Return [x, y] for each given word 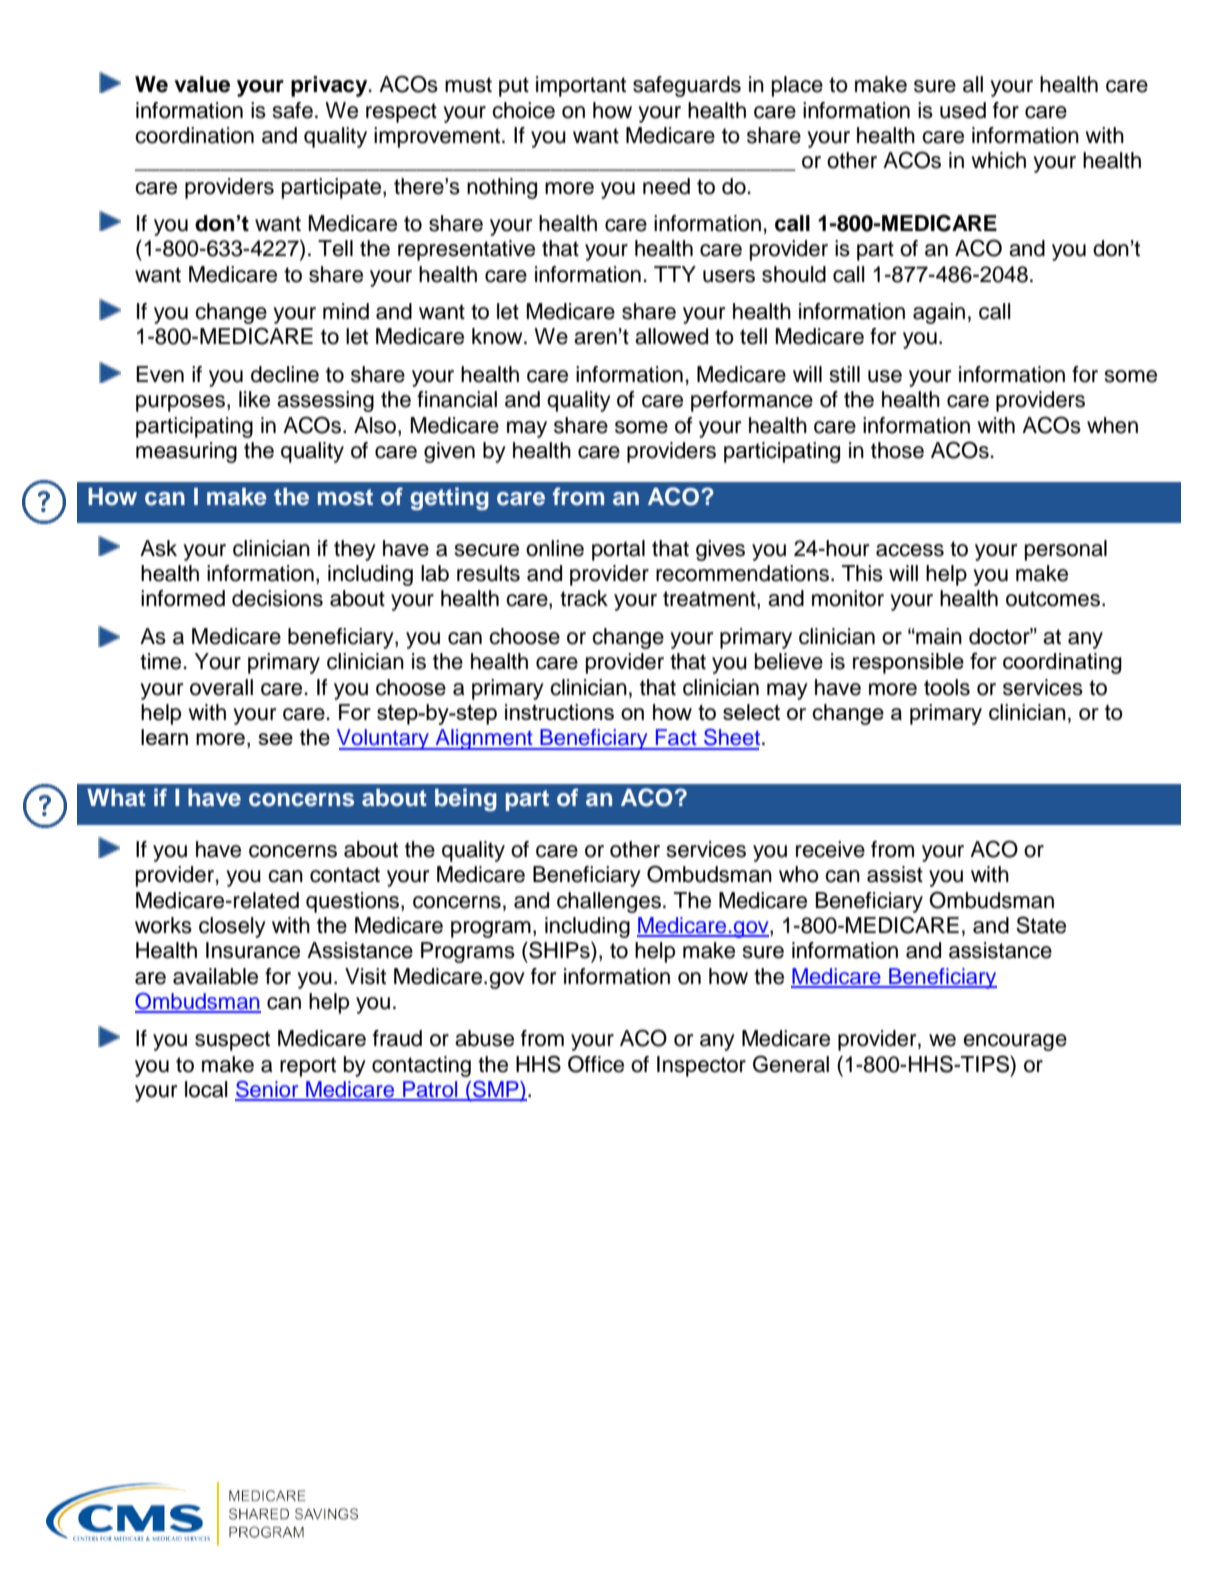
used [963, 110]
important [581, 86]
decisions [277, 598]
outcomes [1053, 599]
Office [596, 1064]
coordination [194, 135]
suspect [232, 1041]
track [584, 598]
